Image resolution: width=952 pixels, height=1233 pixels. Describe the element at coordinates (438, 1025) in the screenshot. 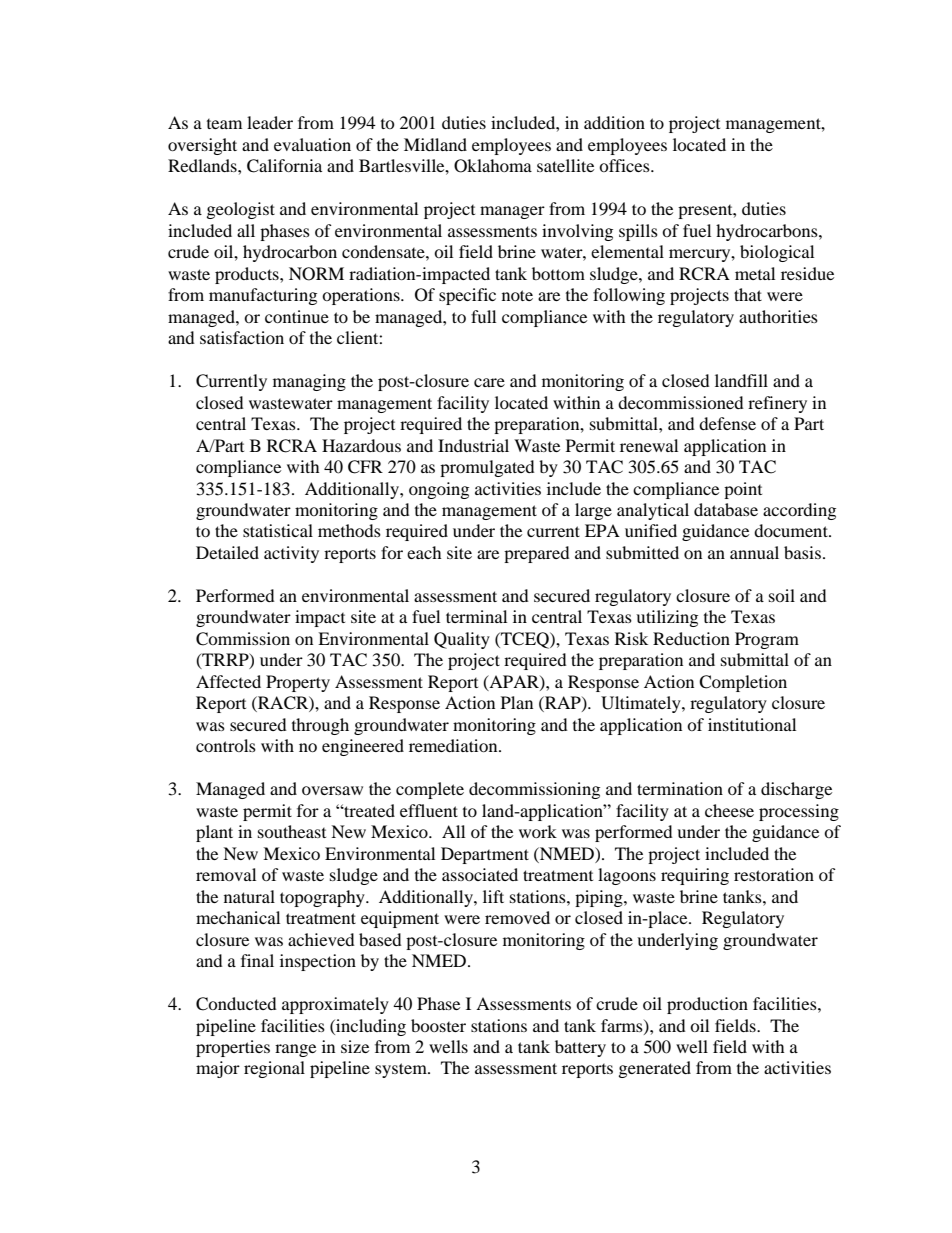

I see `booster` at that location.
